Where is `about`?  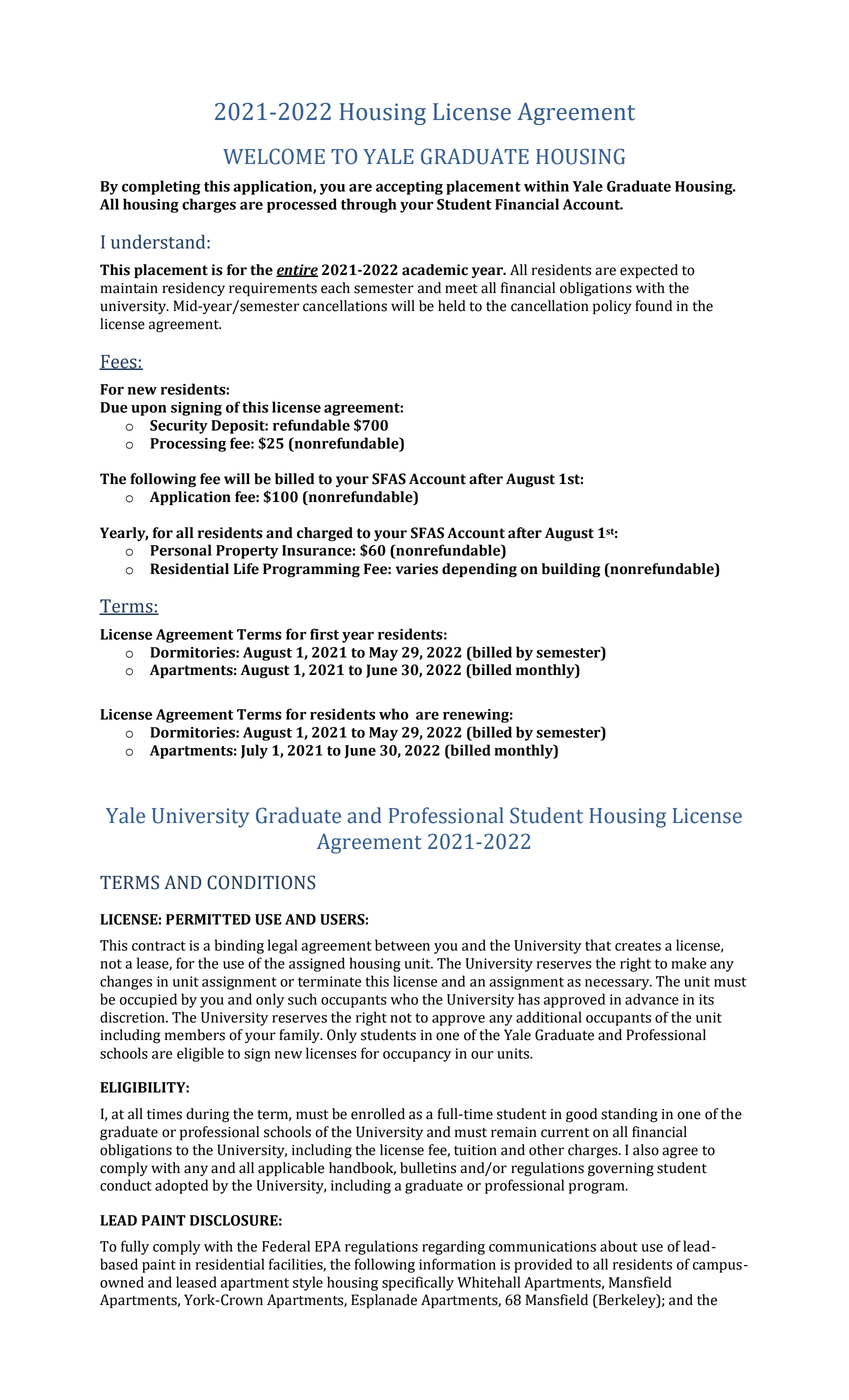 about is located at coordinates (619, 1246).
